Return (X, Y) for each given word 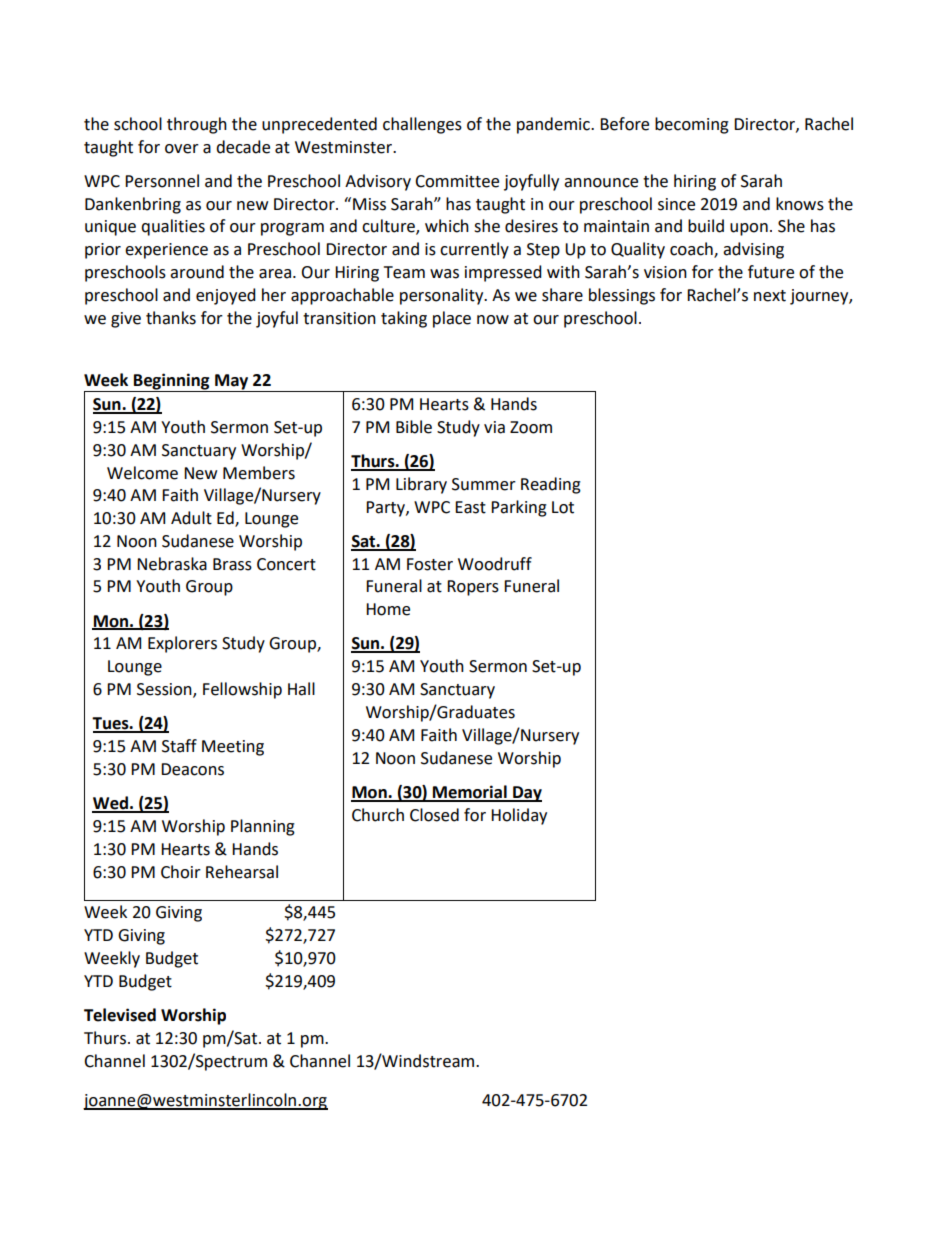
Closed (434, 815)
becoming (692, 125)
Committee (457, 181)
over (182, 149)
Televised (120, 1015)
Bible (414, 427)
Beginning (172, 382)
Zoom (531, 427)
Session (165, 690)
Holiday (519, 816)
